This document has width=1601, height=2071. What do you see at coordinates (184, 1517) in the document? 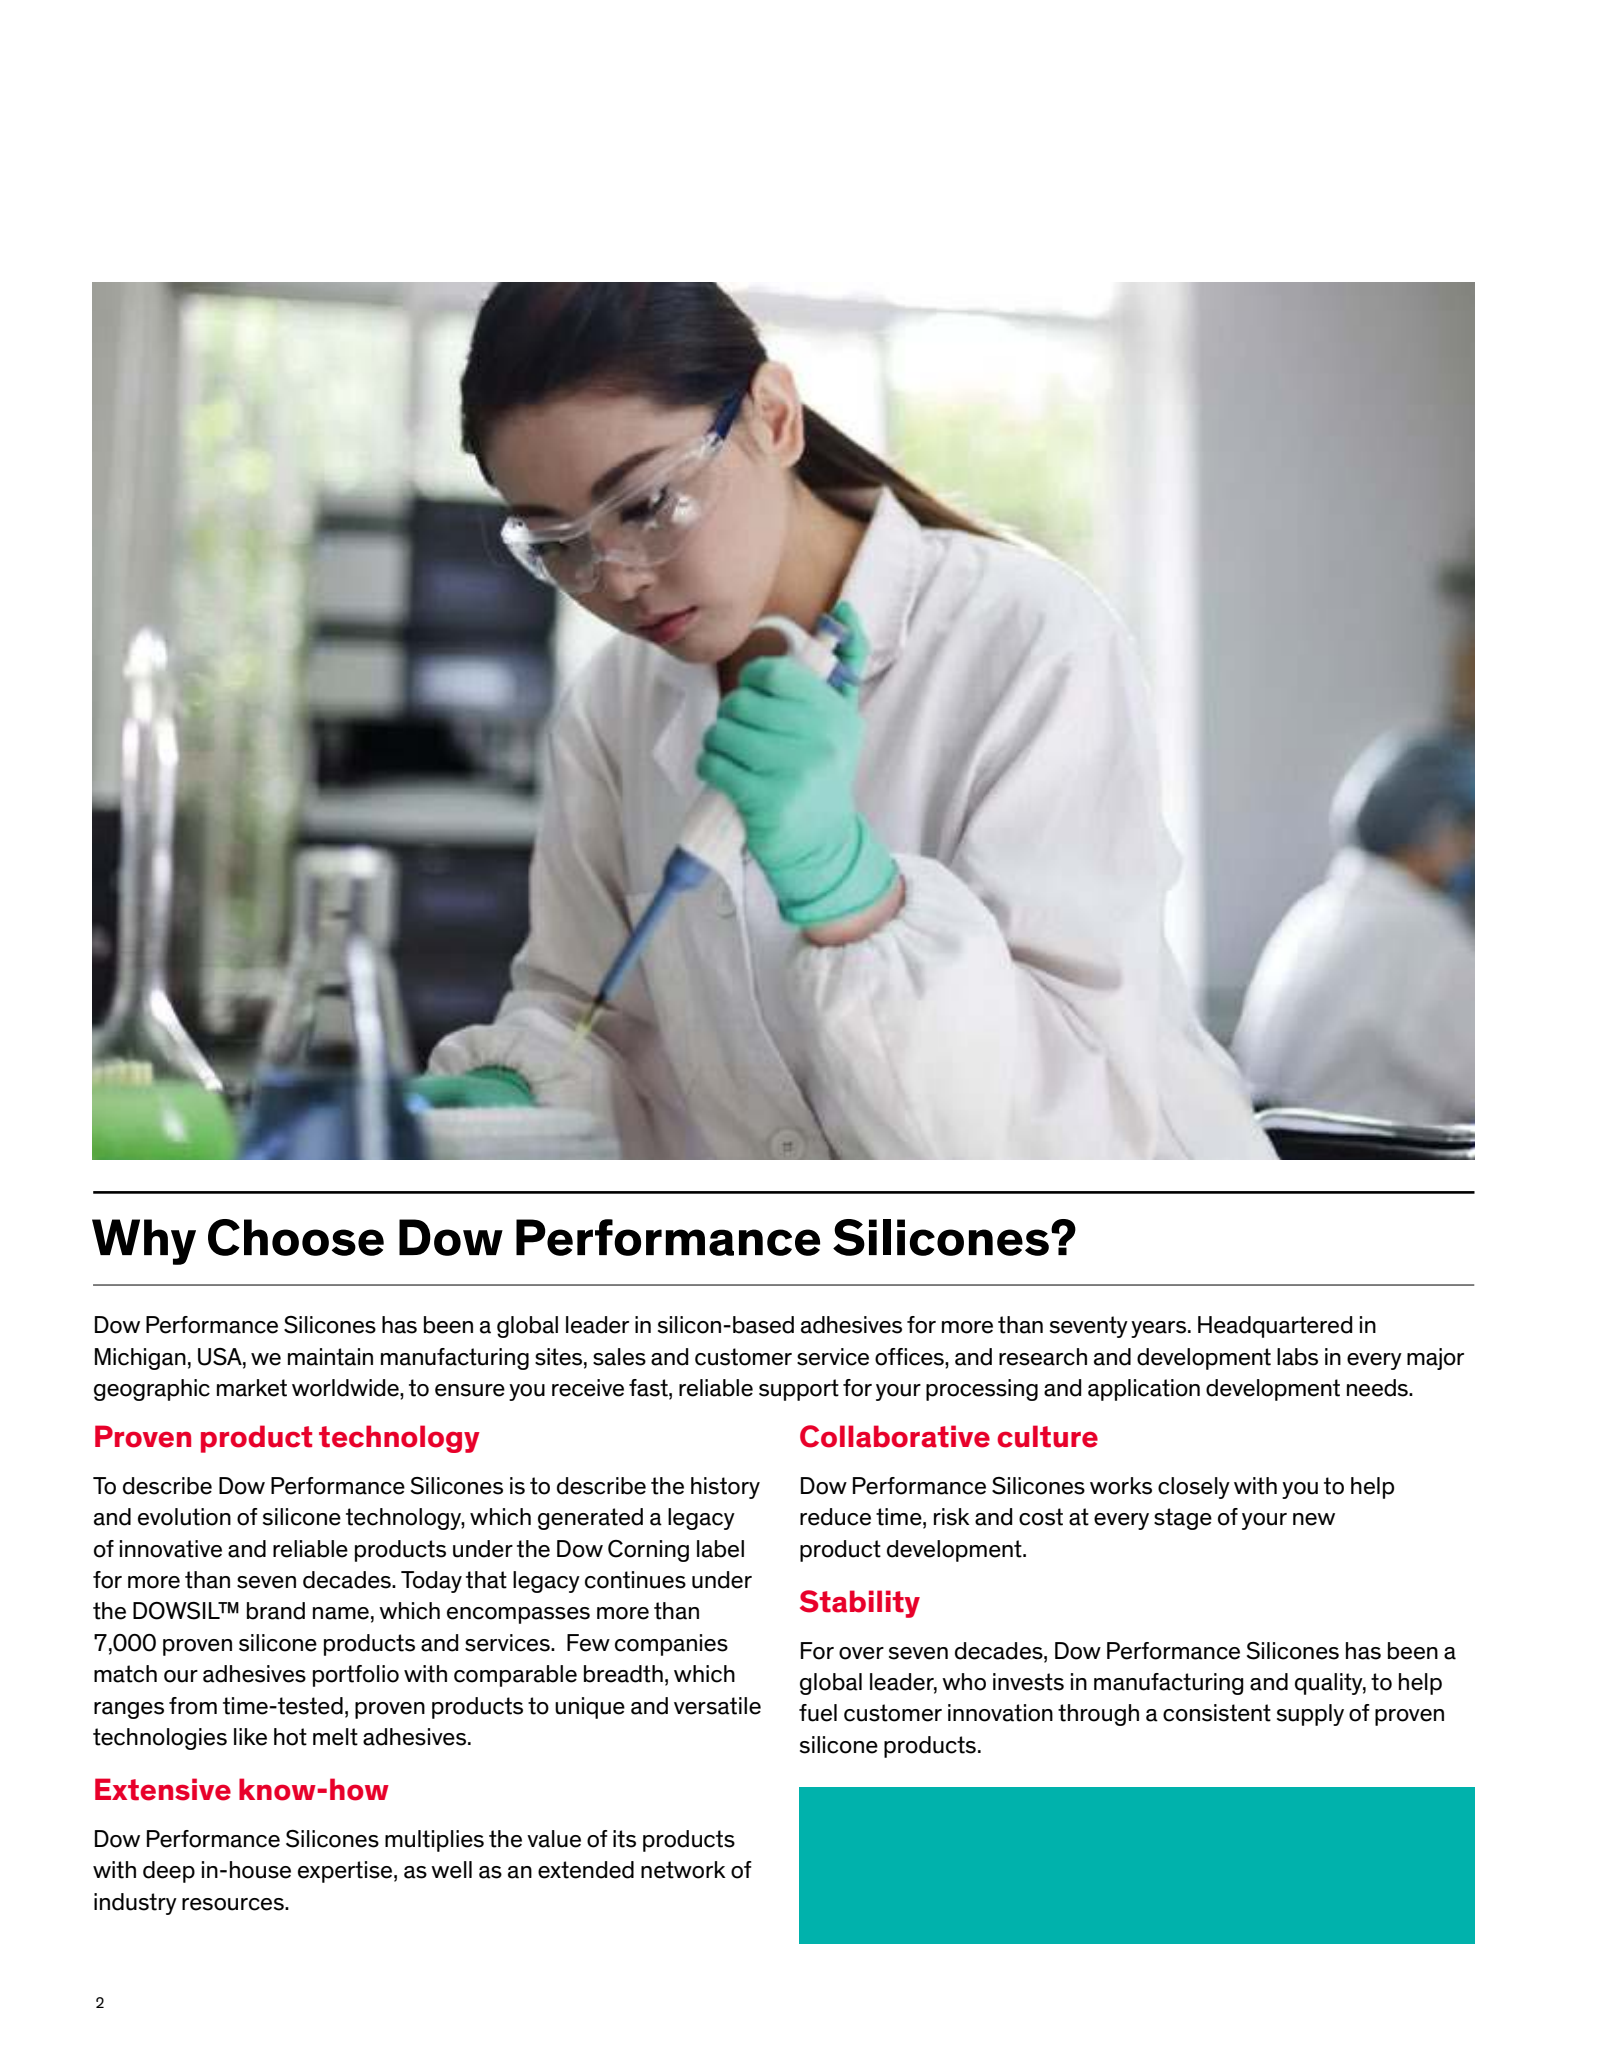
I see `evolution` at bounding box center [184, 1517].
